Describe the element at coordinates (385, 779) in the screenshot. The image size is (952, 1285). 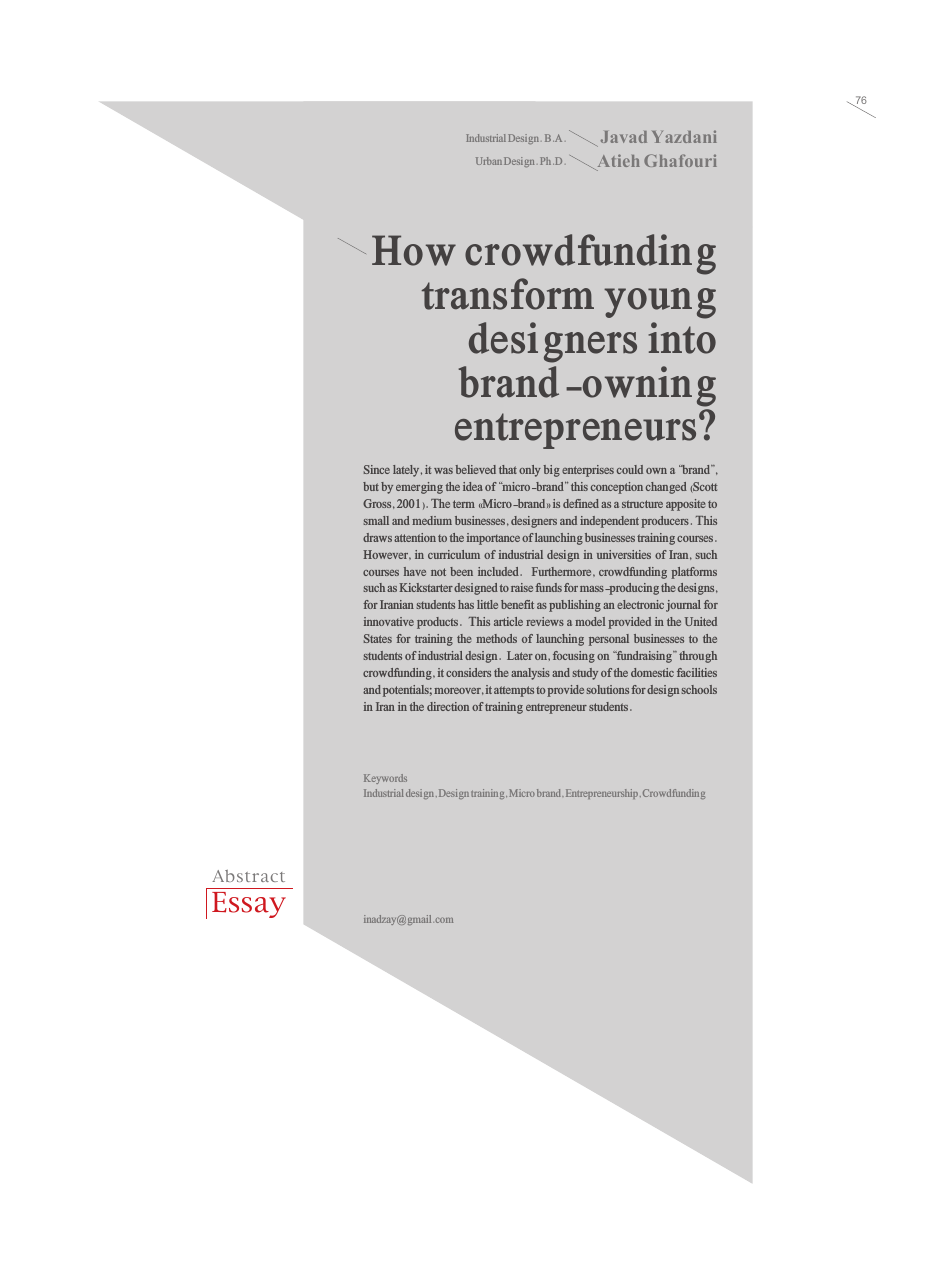
I see `Keywords` at that location.
